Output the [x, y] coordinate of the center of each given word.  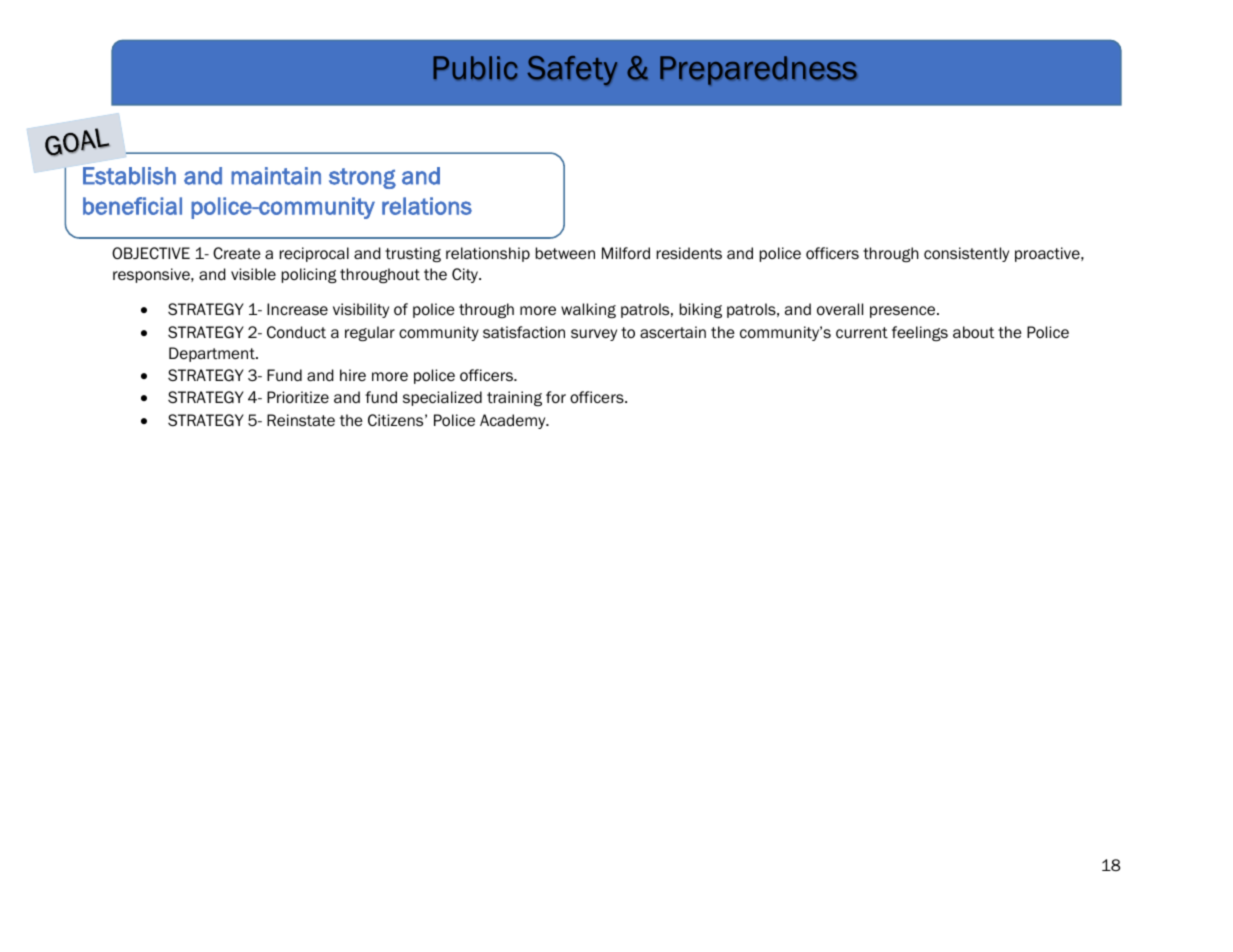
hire [353, 375]
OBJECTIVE [151, 253]
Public [475, 68]
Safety [572, 70]
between [565, 253]
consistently [966, 254]
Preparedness [758, 70]
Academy [514, 421]
